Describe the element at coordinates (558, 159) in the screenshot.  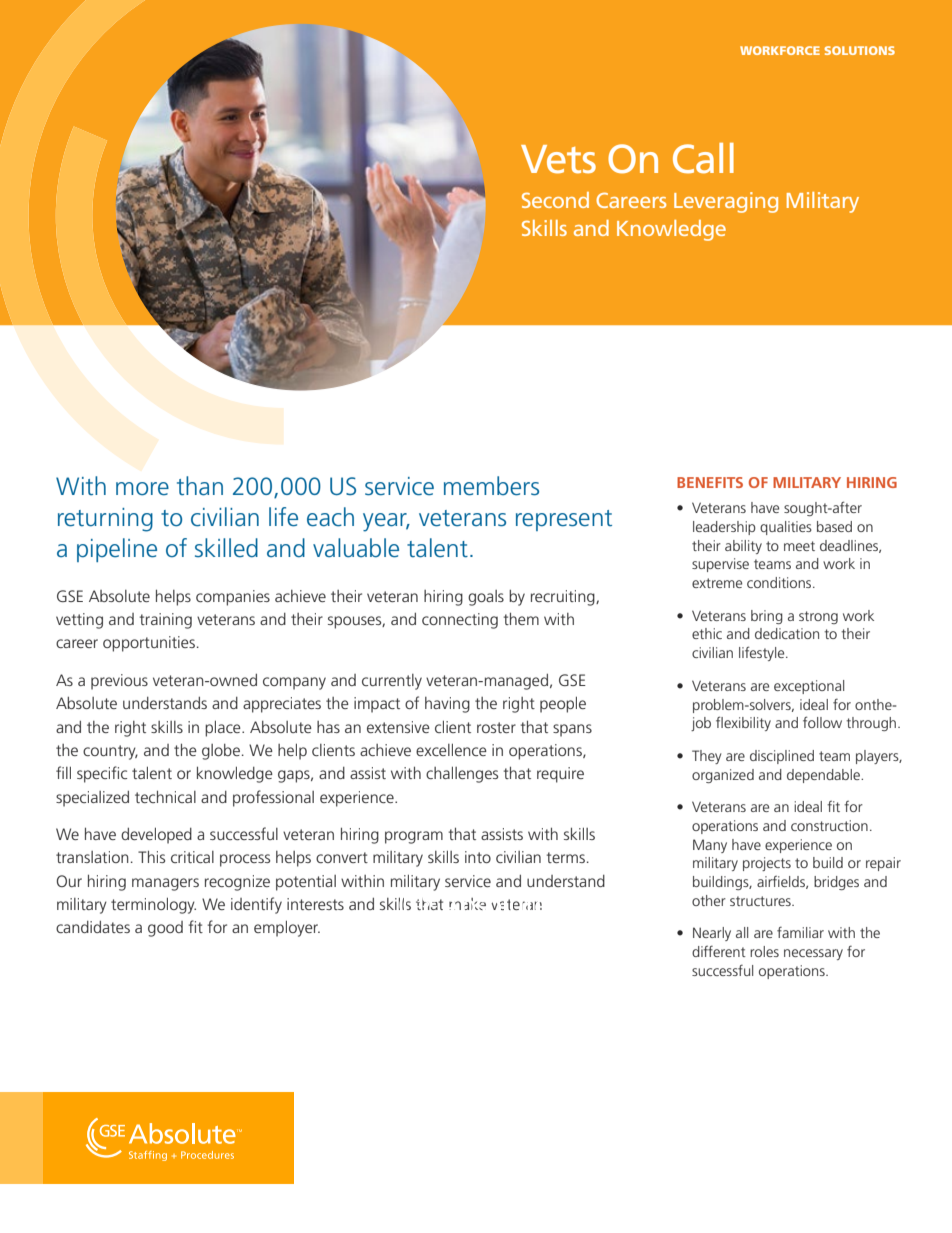
I see `Vets` at that location.
